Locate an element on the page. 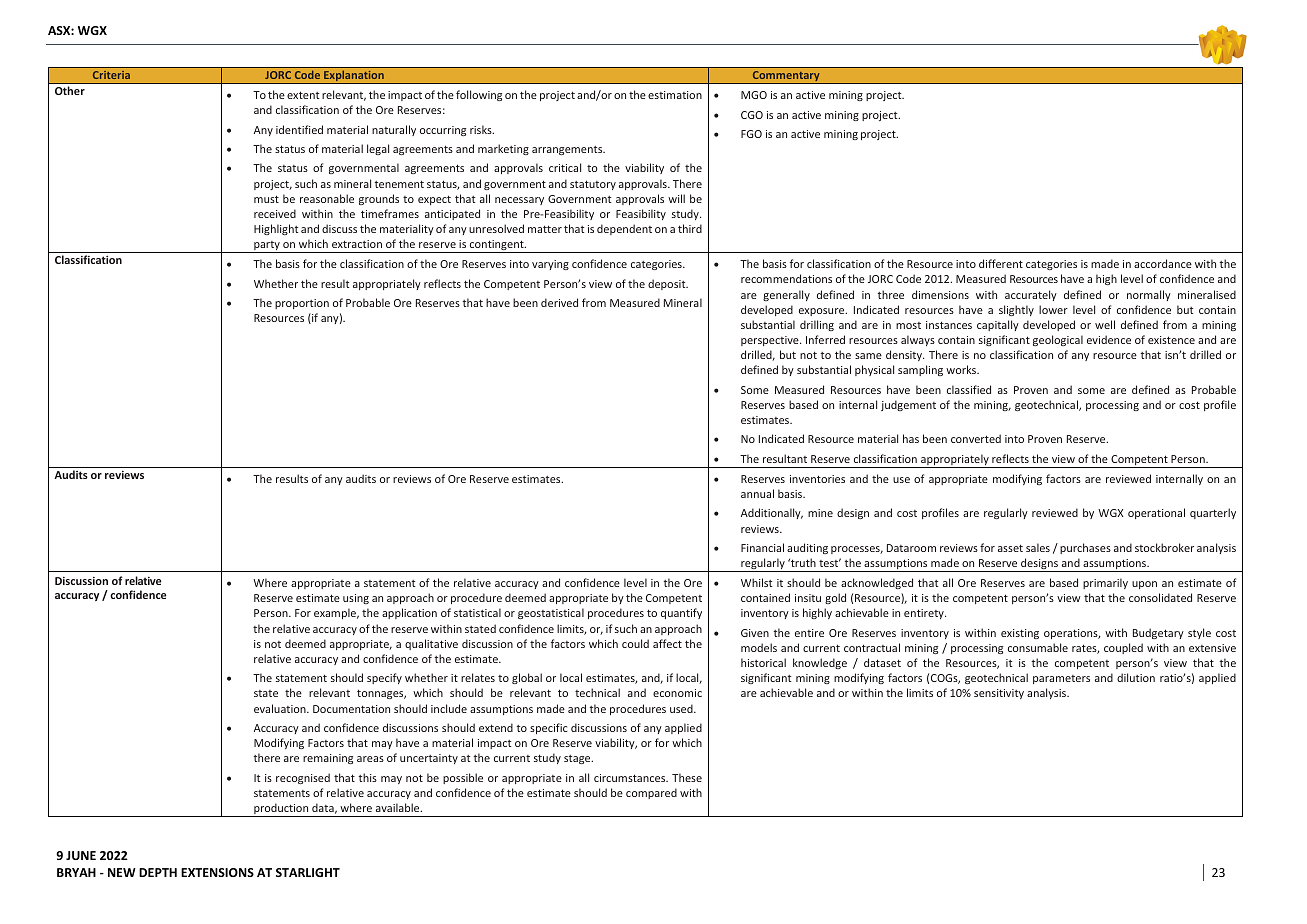  lower is located at coordinates (1053, 309).
